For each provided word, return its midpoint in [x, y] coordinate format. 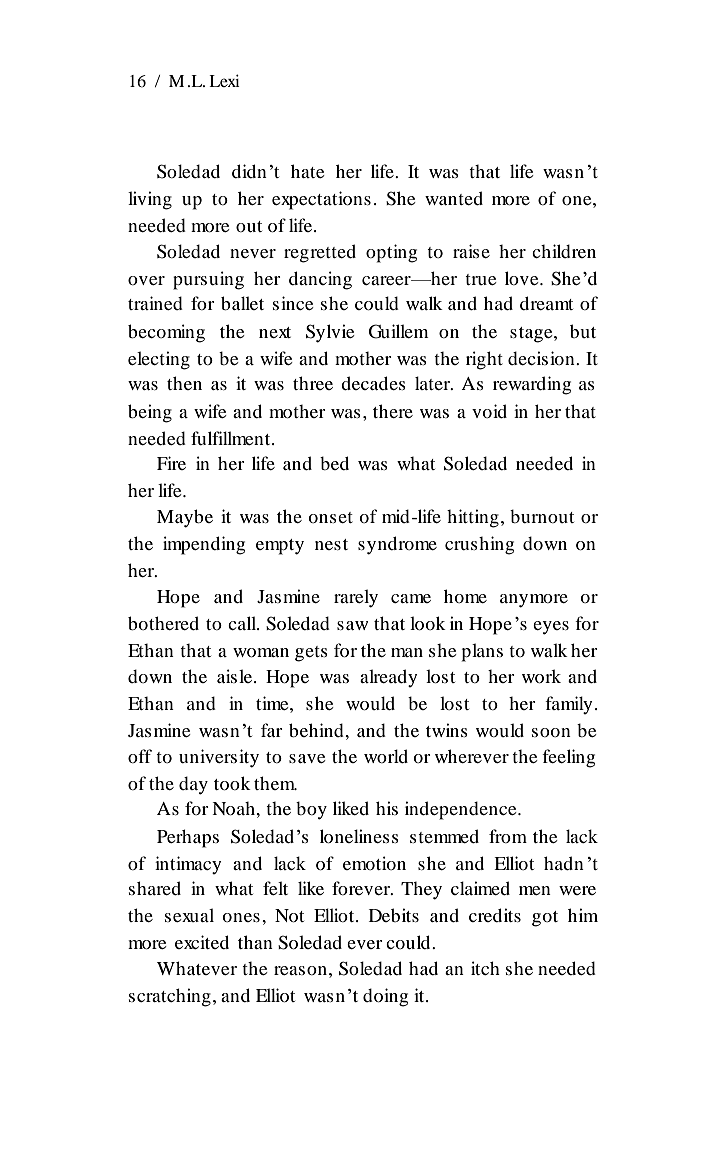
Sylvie [330, 333]
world [386, 756]
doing [385, 997]
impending [204, 545]
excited [202, 942]
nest [331, 544]
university [219, 758]
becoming [166, 333]
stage [532, 335]
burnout [542, 516]
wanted [454, 198]
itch [485, 968]
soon [551, 732]
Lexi [224, 80]
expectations [321, 200]
